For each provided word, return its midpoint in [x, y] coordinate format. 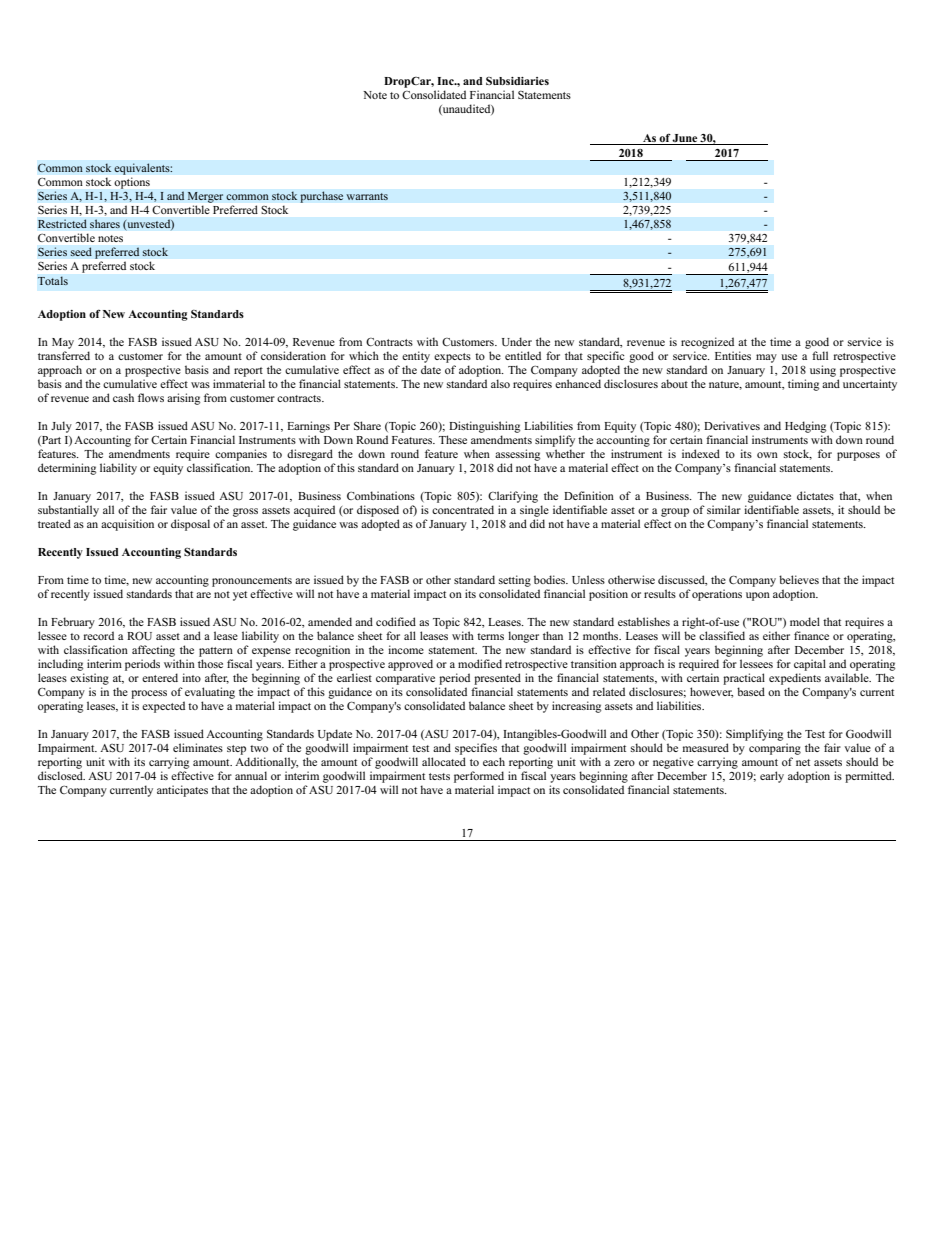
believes [799, 579]
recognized [707, 343]
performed [479, 777]
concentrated [463, 509]
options [132, 183]
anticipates [182, 791]
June [684, 138]
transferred [64, 355]
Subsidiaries [517, 81]
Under [517, 341]
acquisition [127, 525]
